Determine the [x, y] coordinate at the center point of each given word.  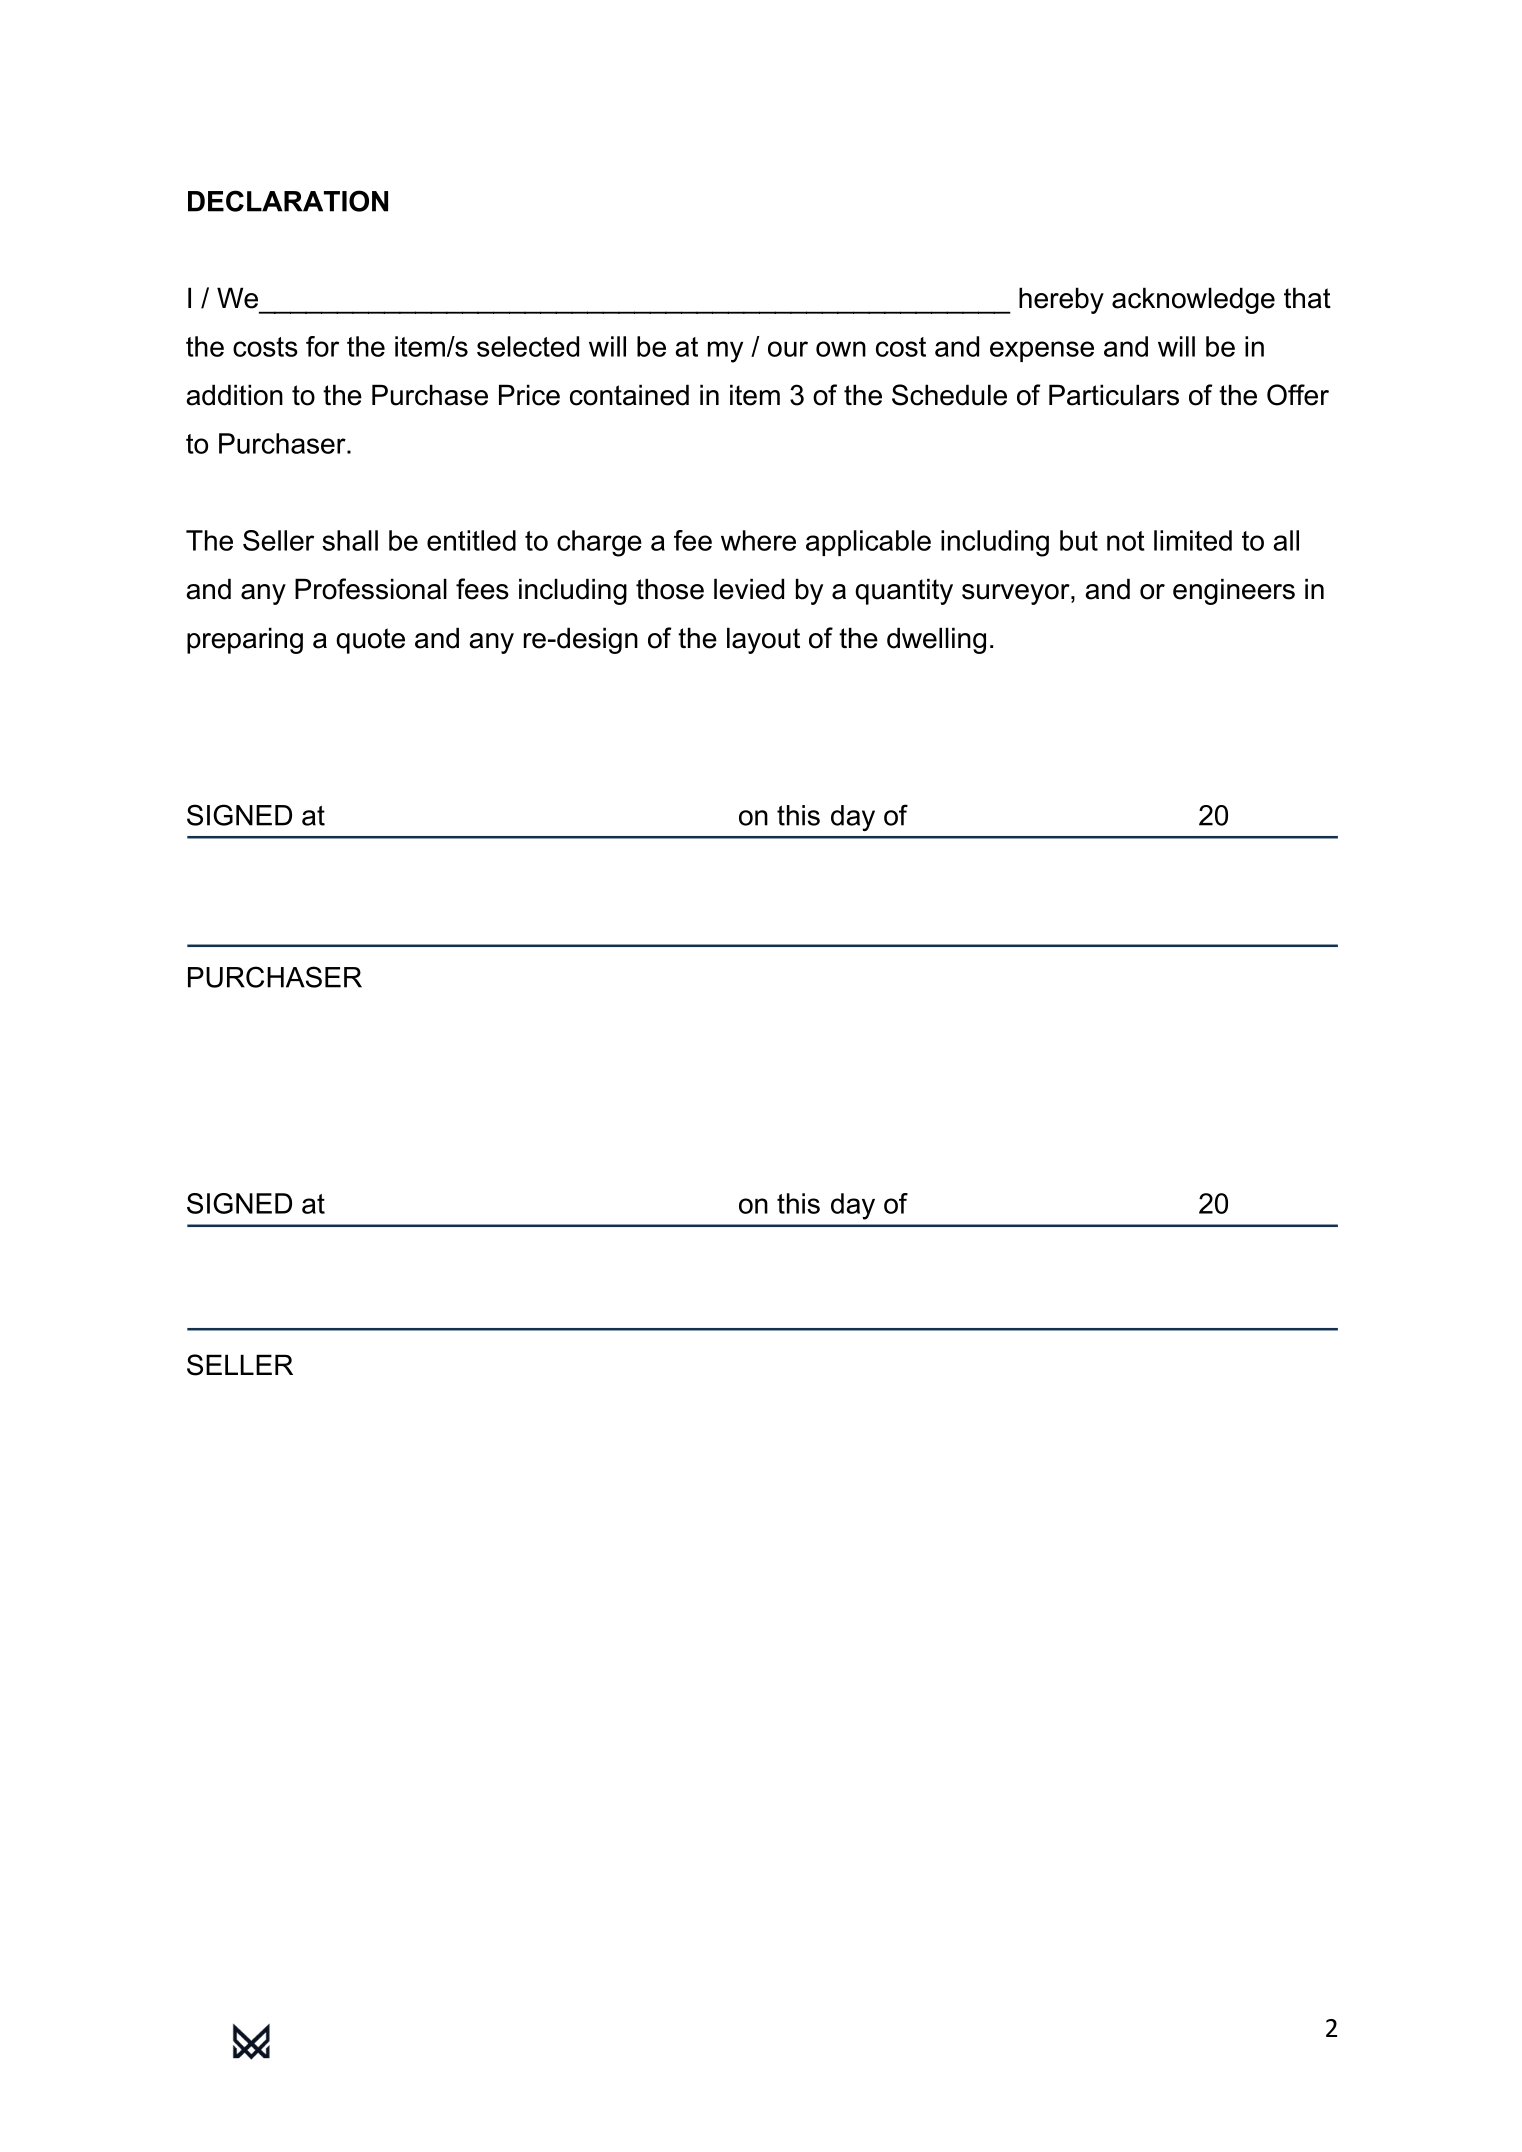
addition [234, 395]
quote [370, 641]
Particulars [1114, 395]
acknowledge [1193, 300]
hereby [1061, 300]
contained [629, 395]
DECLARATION [288, 201]
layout [763, 640]
